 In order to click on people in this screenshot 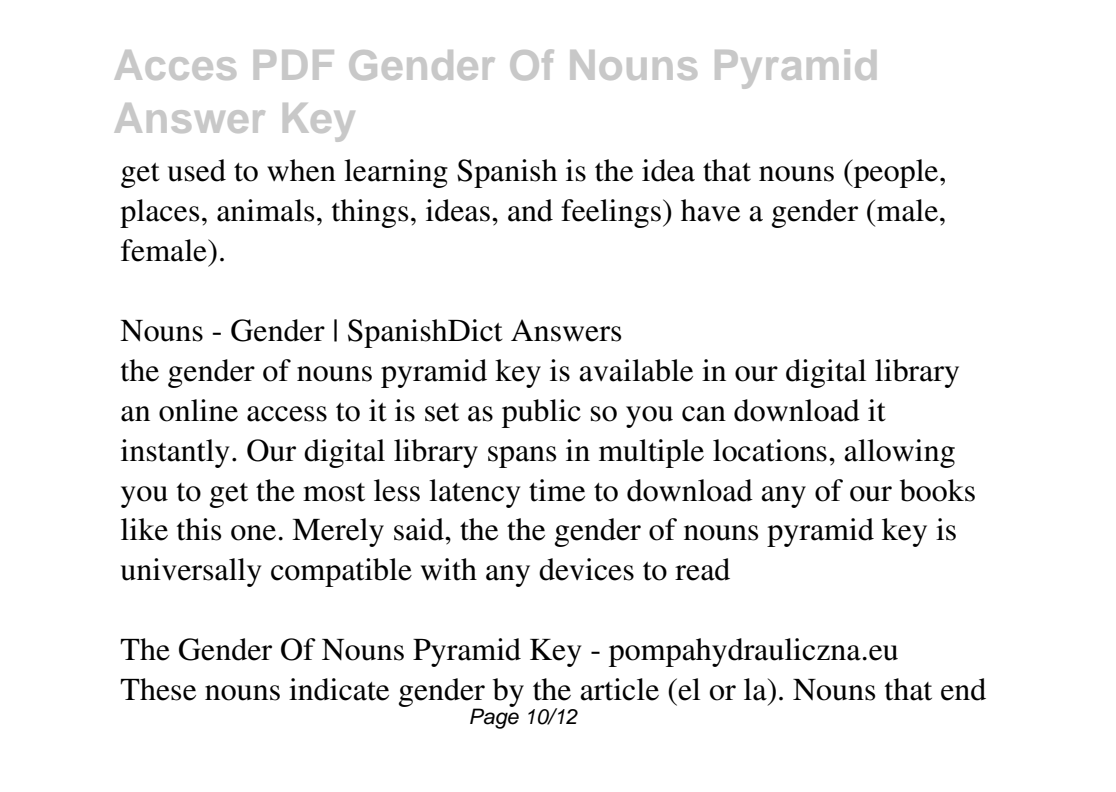, I will do `click(896, 173)`.
